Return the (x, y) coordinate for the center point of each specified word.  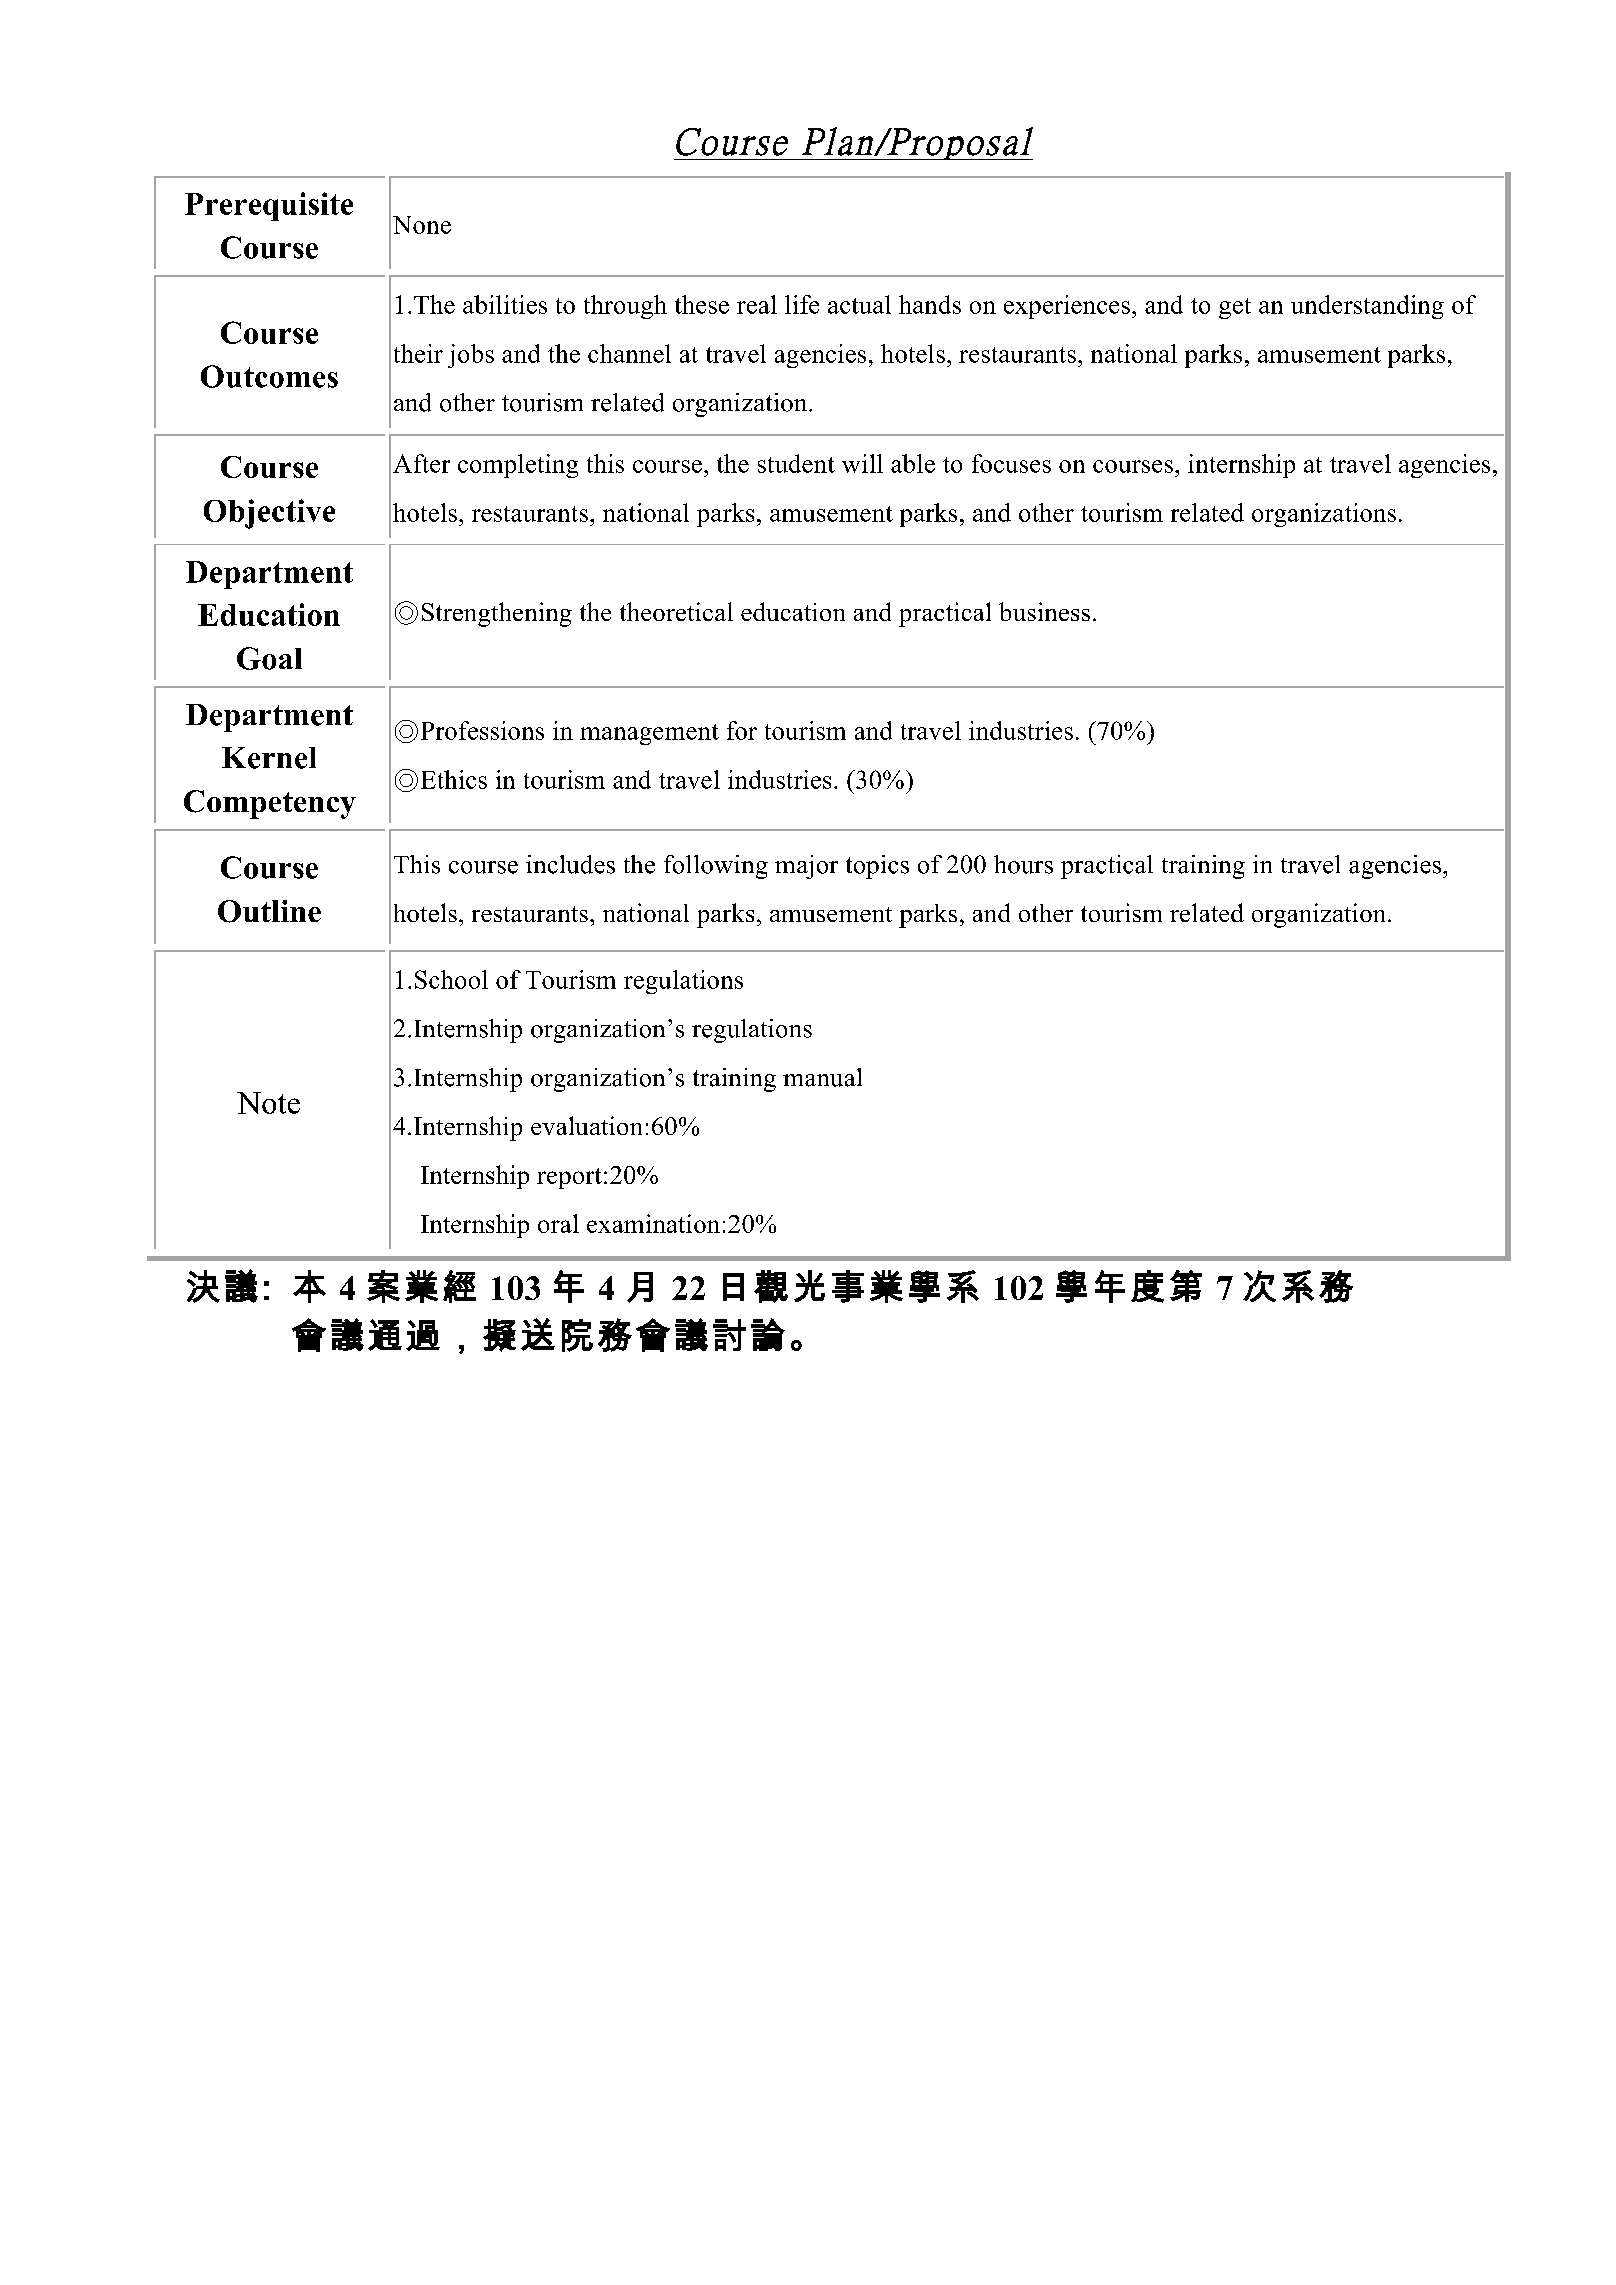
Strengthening (497, 614)
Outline (269, 911)
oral (558, 1223)
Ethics (454, 779)
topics (877, 867)
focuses (1011, 463)
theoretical (676, 611)
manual (822, 1077)
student (796, 463)
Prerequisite (269, 206)
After (421, 463)
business (1044, 611)
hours (1023, 864)
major (806, 867)
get (1235, 308)
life (802, 304)
